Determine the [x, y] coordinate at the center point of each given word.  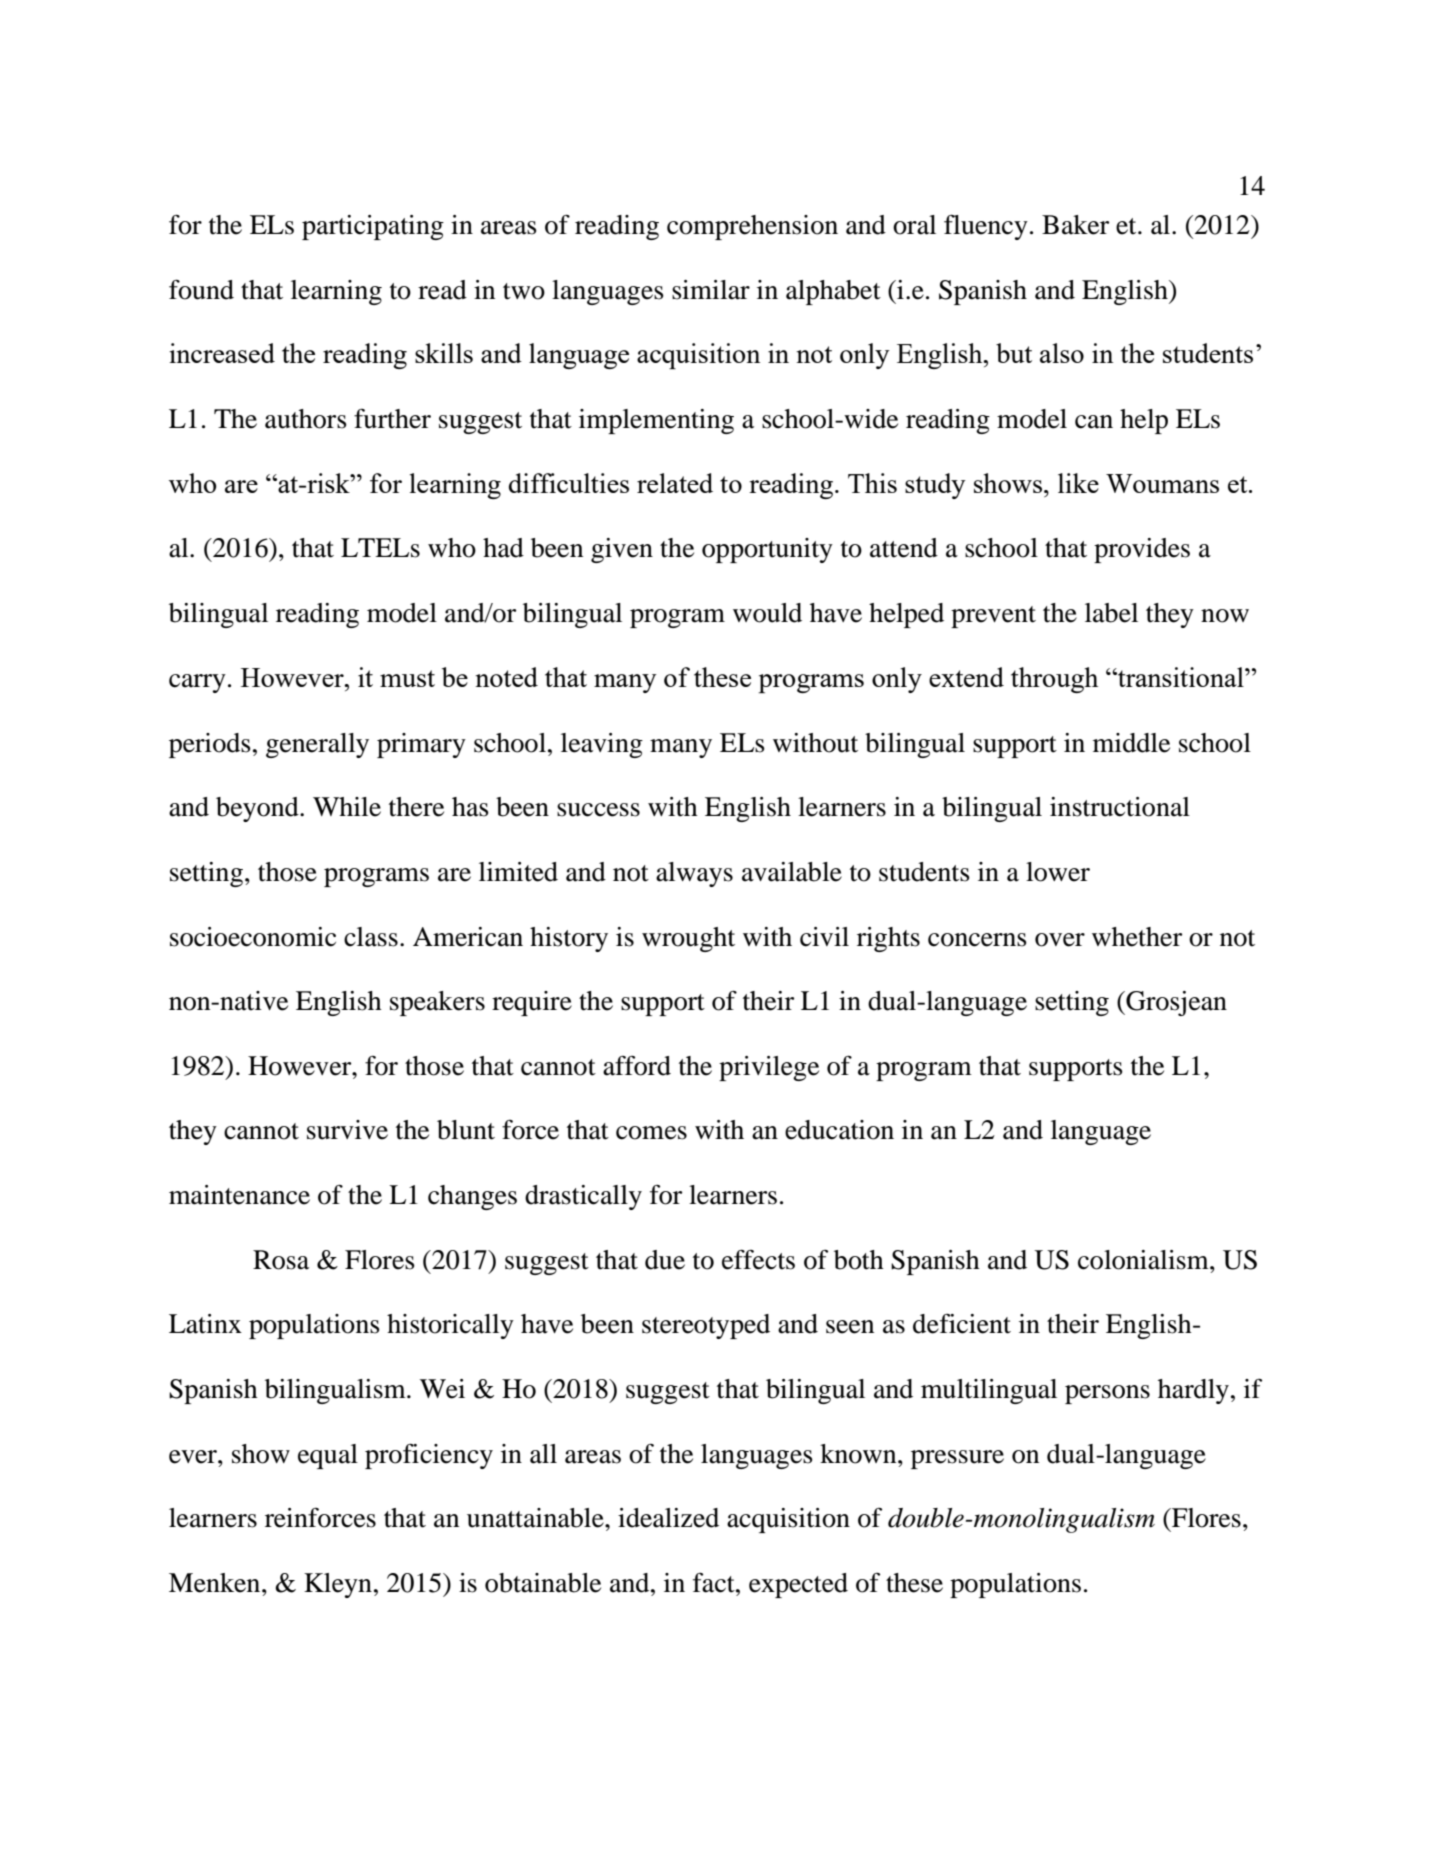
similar [711, 290]
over [1060, 940]
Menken [216, 1583]
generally [317, 745]
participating [373, 227]
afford [637, 1066]
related [675, 483]
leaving [602, 745]
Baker [1075, 225]
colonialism [1144, 1260]
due [665, 1260]
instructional [1120, 807]
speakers [437, 1003]
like [1078, 483]
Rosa [281, 1260]
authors [306, 419]
